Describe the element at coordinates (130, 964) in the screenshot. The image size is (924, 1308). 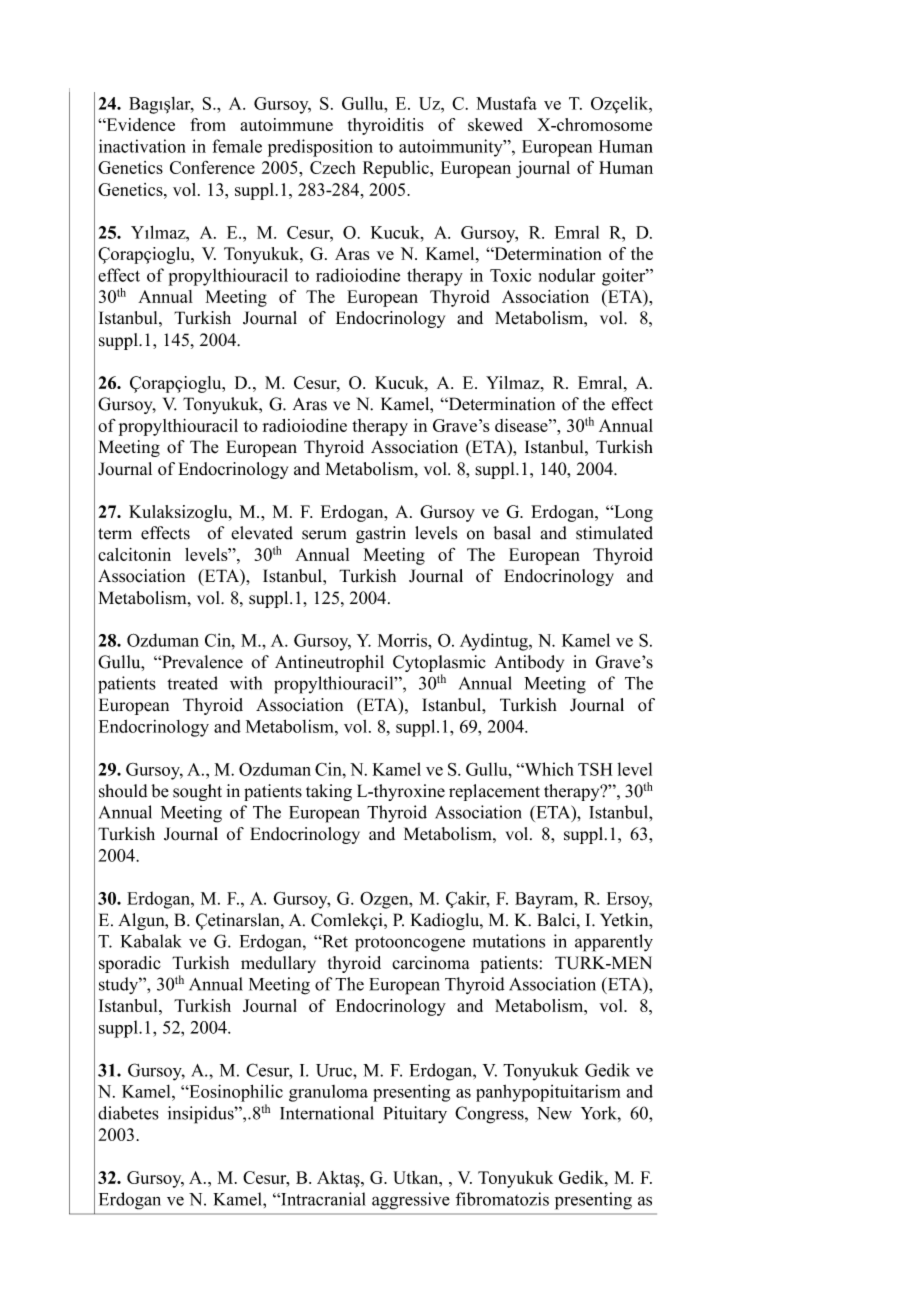
I see `sporadic` at that location.
